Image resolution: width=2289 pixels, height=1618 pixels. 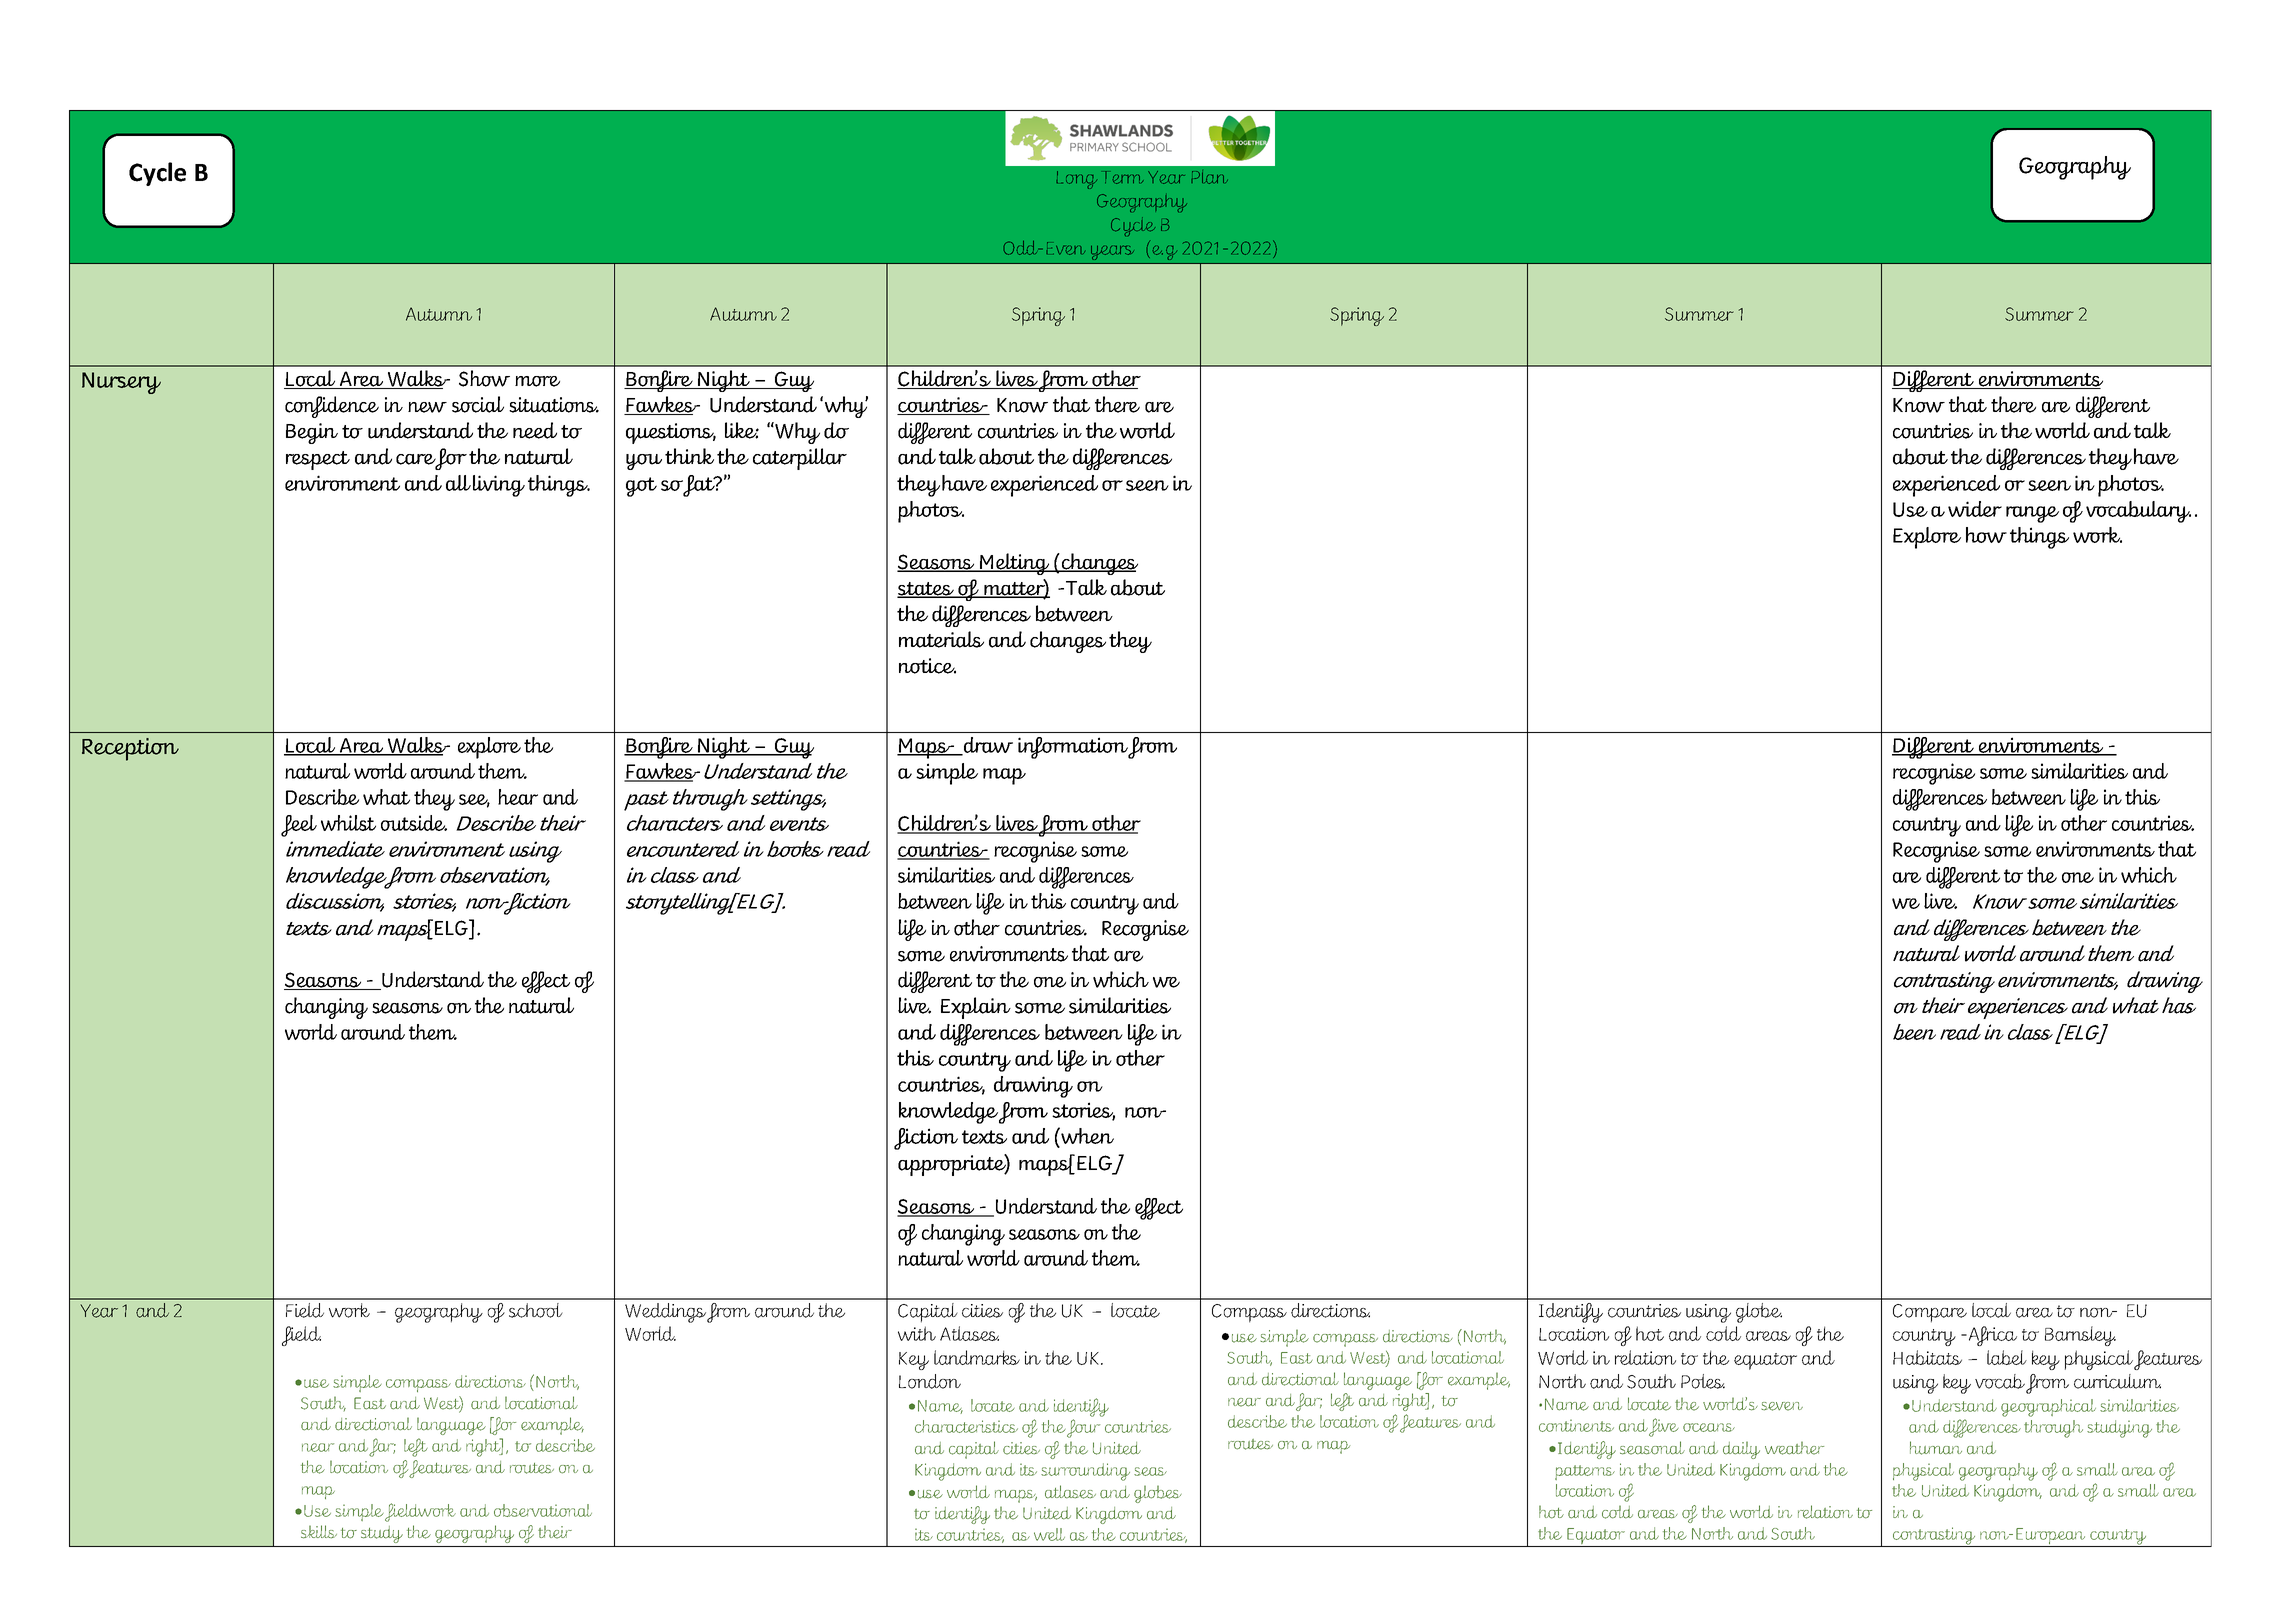 I want to click on with, so click(x=917, y=1333).
